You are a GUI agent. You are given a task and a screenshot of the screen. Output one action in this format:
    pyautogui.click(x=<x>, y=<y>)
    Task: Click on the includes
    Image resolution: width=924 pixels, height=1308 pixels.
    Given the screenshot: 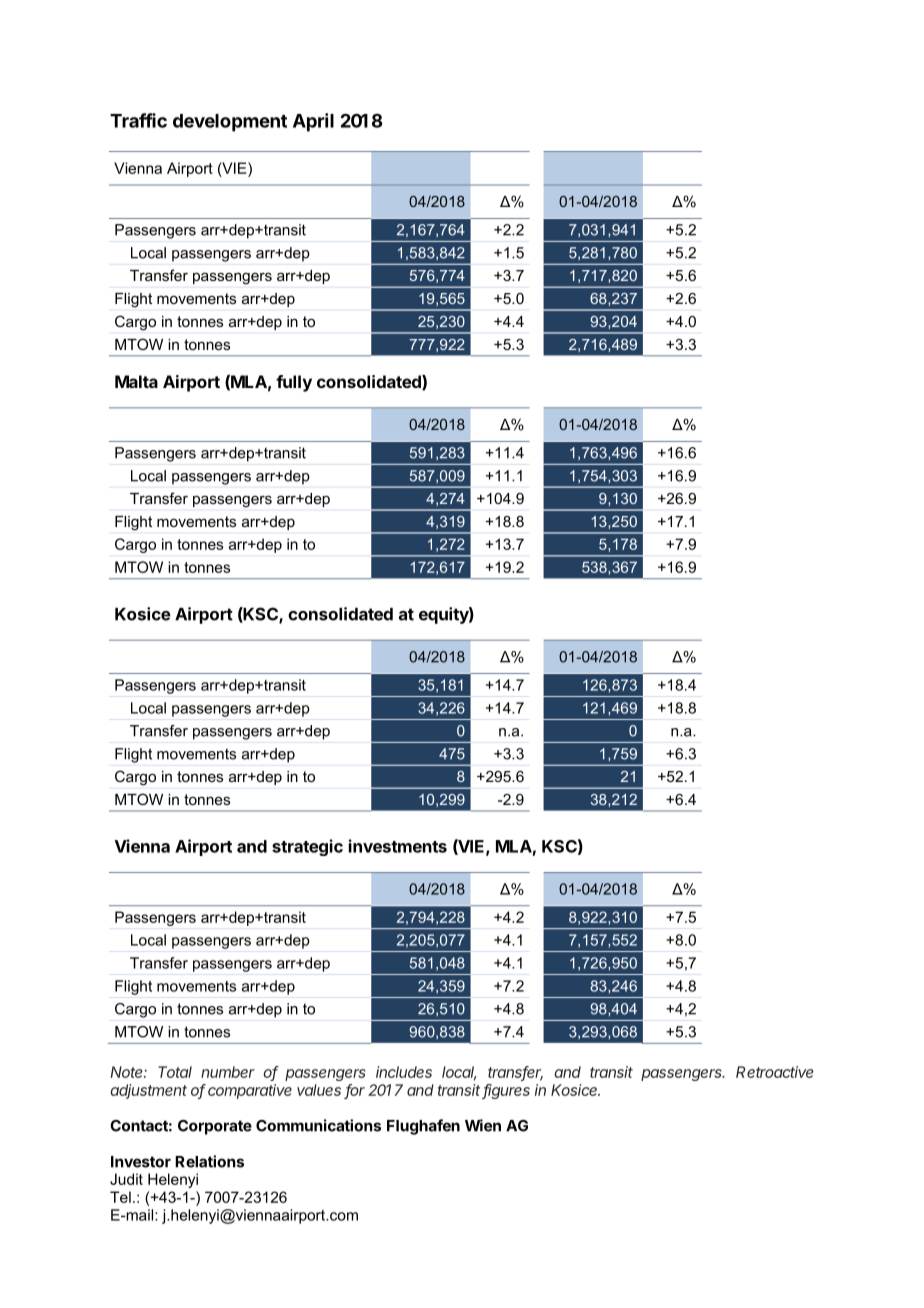 What is the action you would take?
    pyautogui.click(x=404, y=1072)
